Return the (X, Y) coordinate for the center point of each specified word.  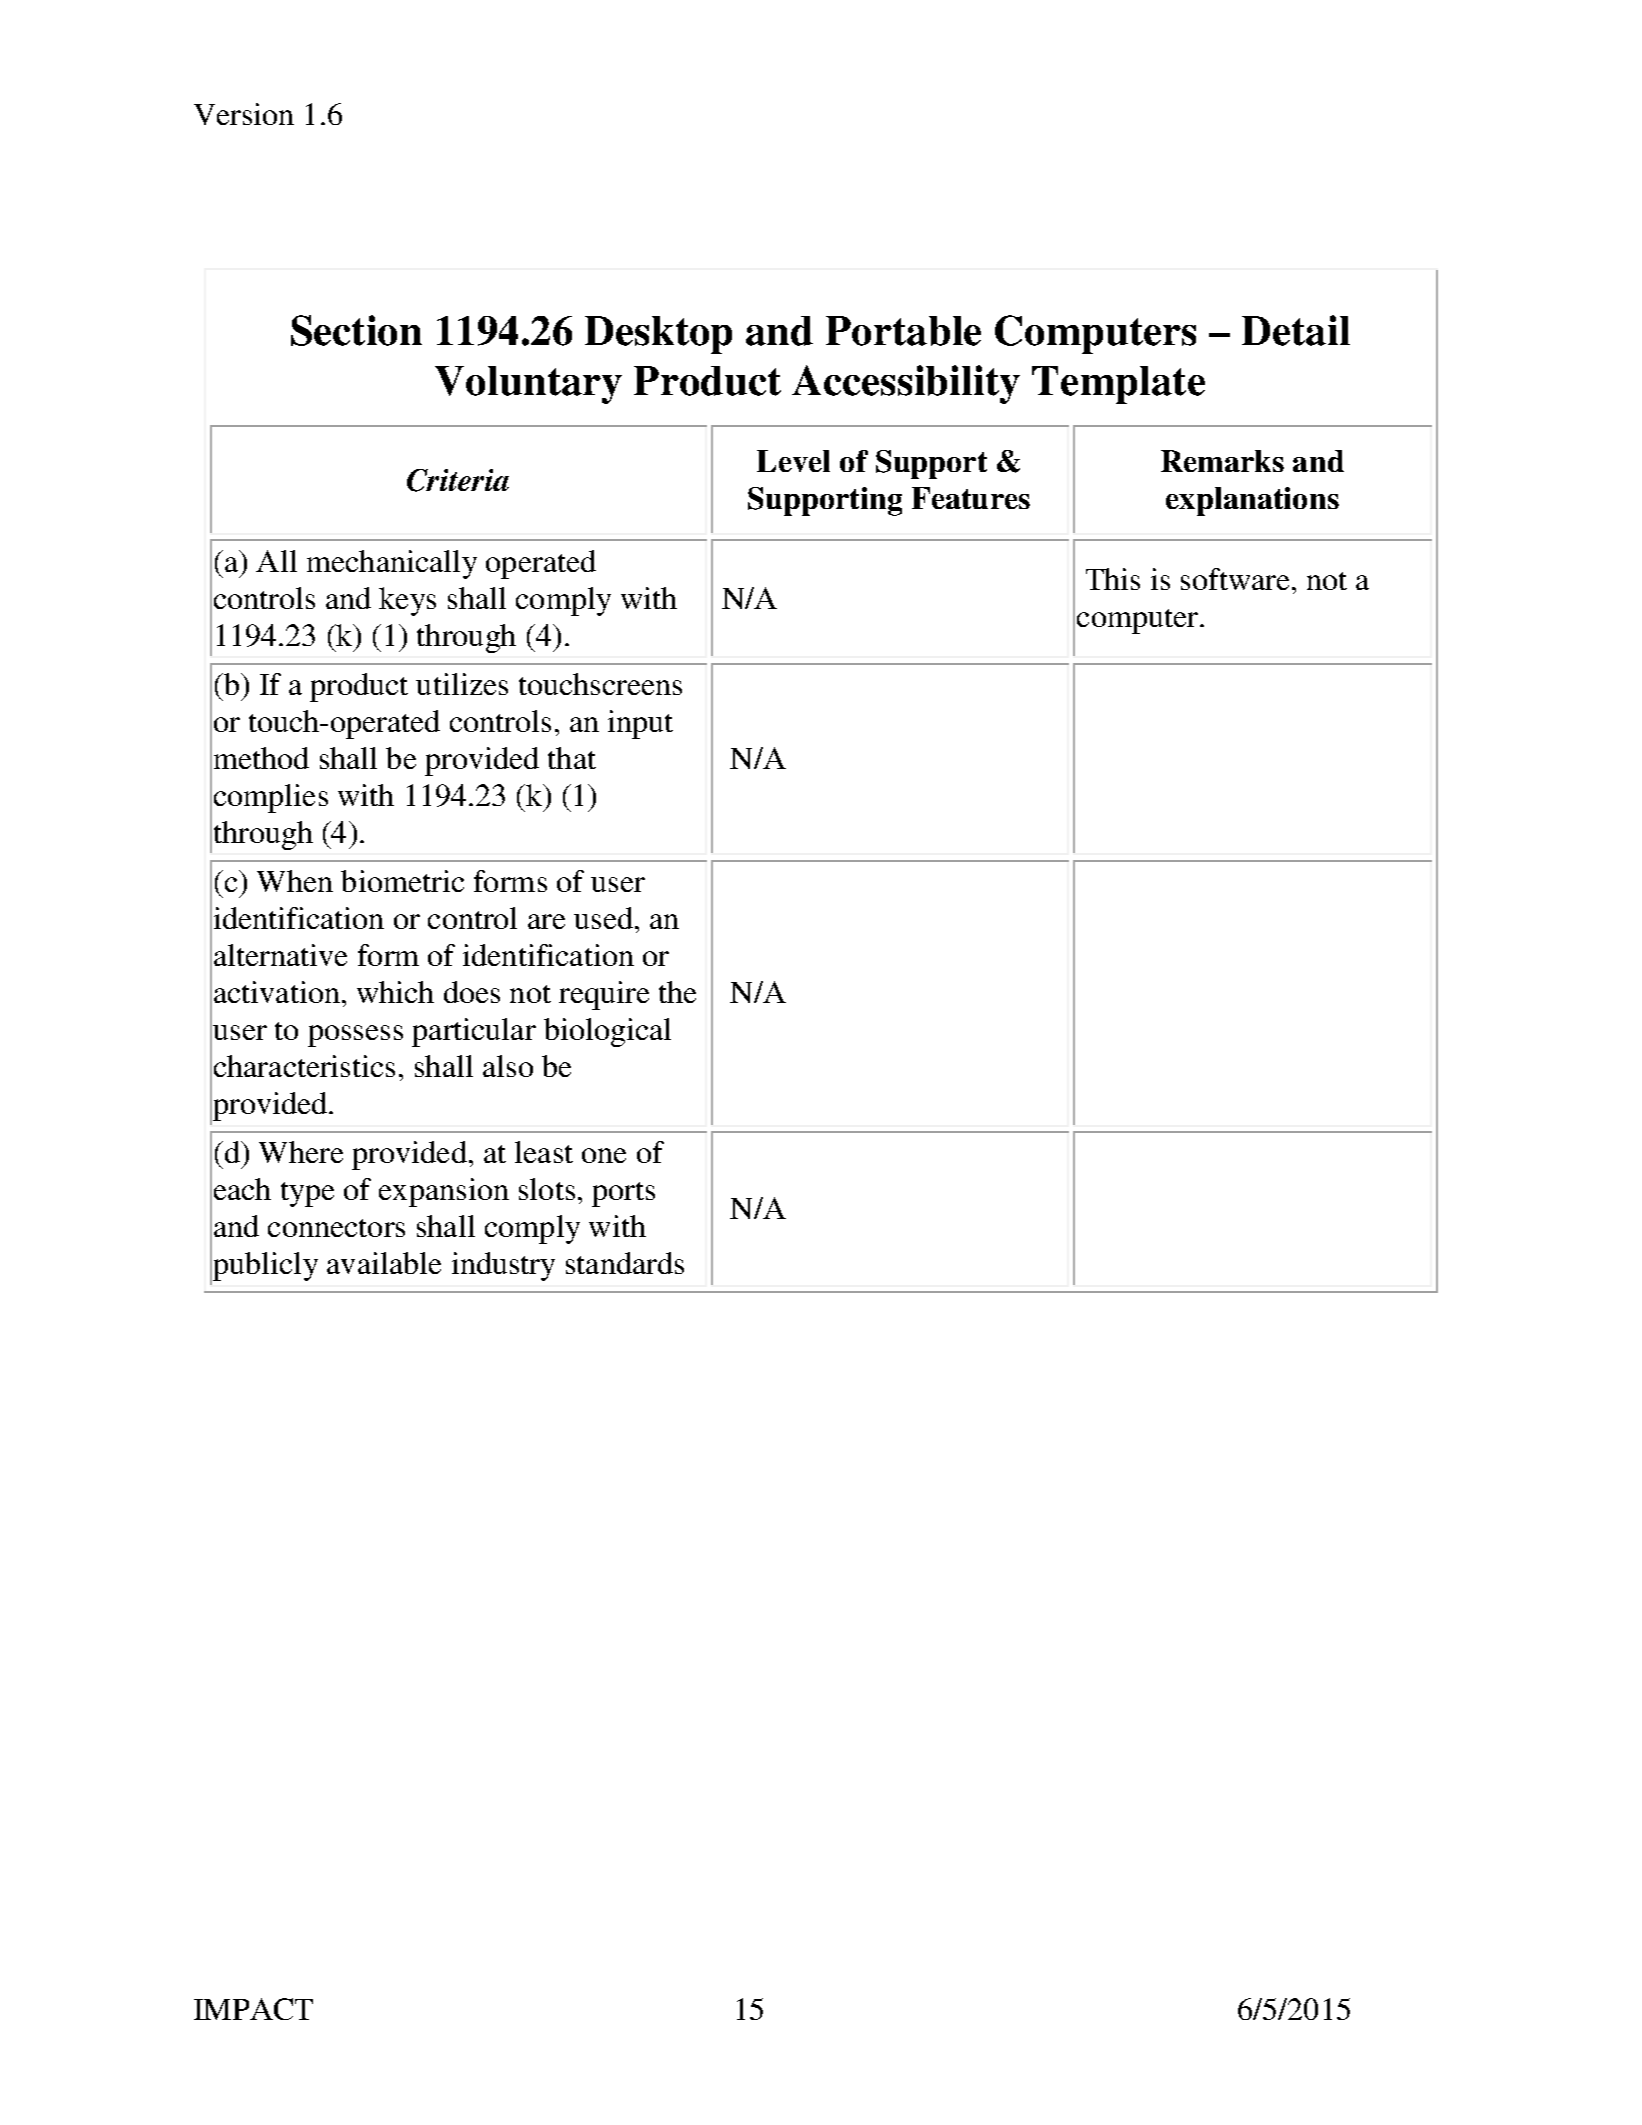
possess (355, 1036)
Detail (1296, 330)
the (677, 992)
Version (244, 114)
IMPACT (253, 2009)
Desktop (658, 335)
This (1113, 579)
